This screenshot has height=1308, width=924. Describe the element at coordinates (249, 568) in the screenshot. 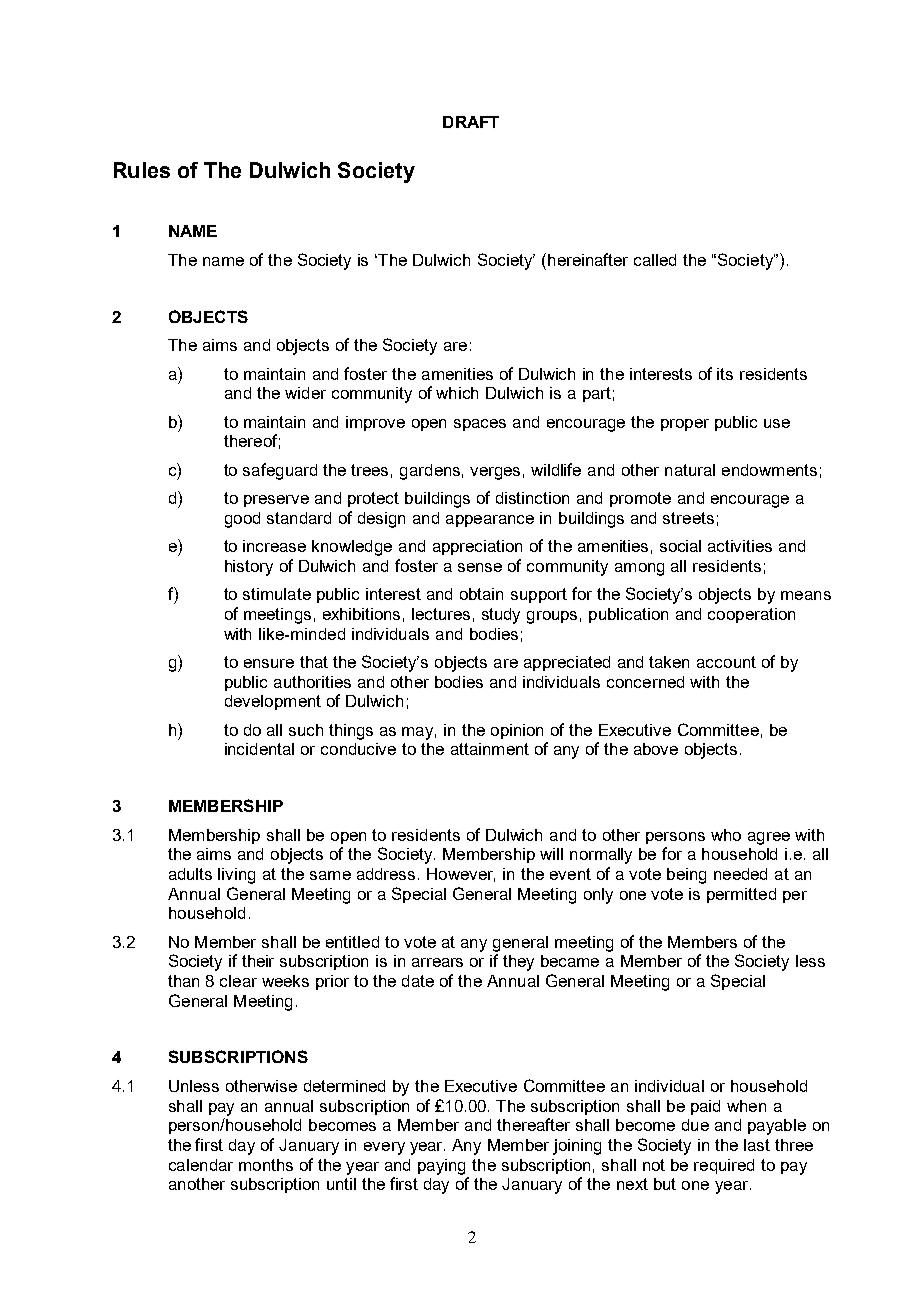

I see `history` at that location.
